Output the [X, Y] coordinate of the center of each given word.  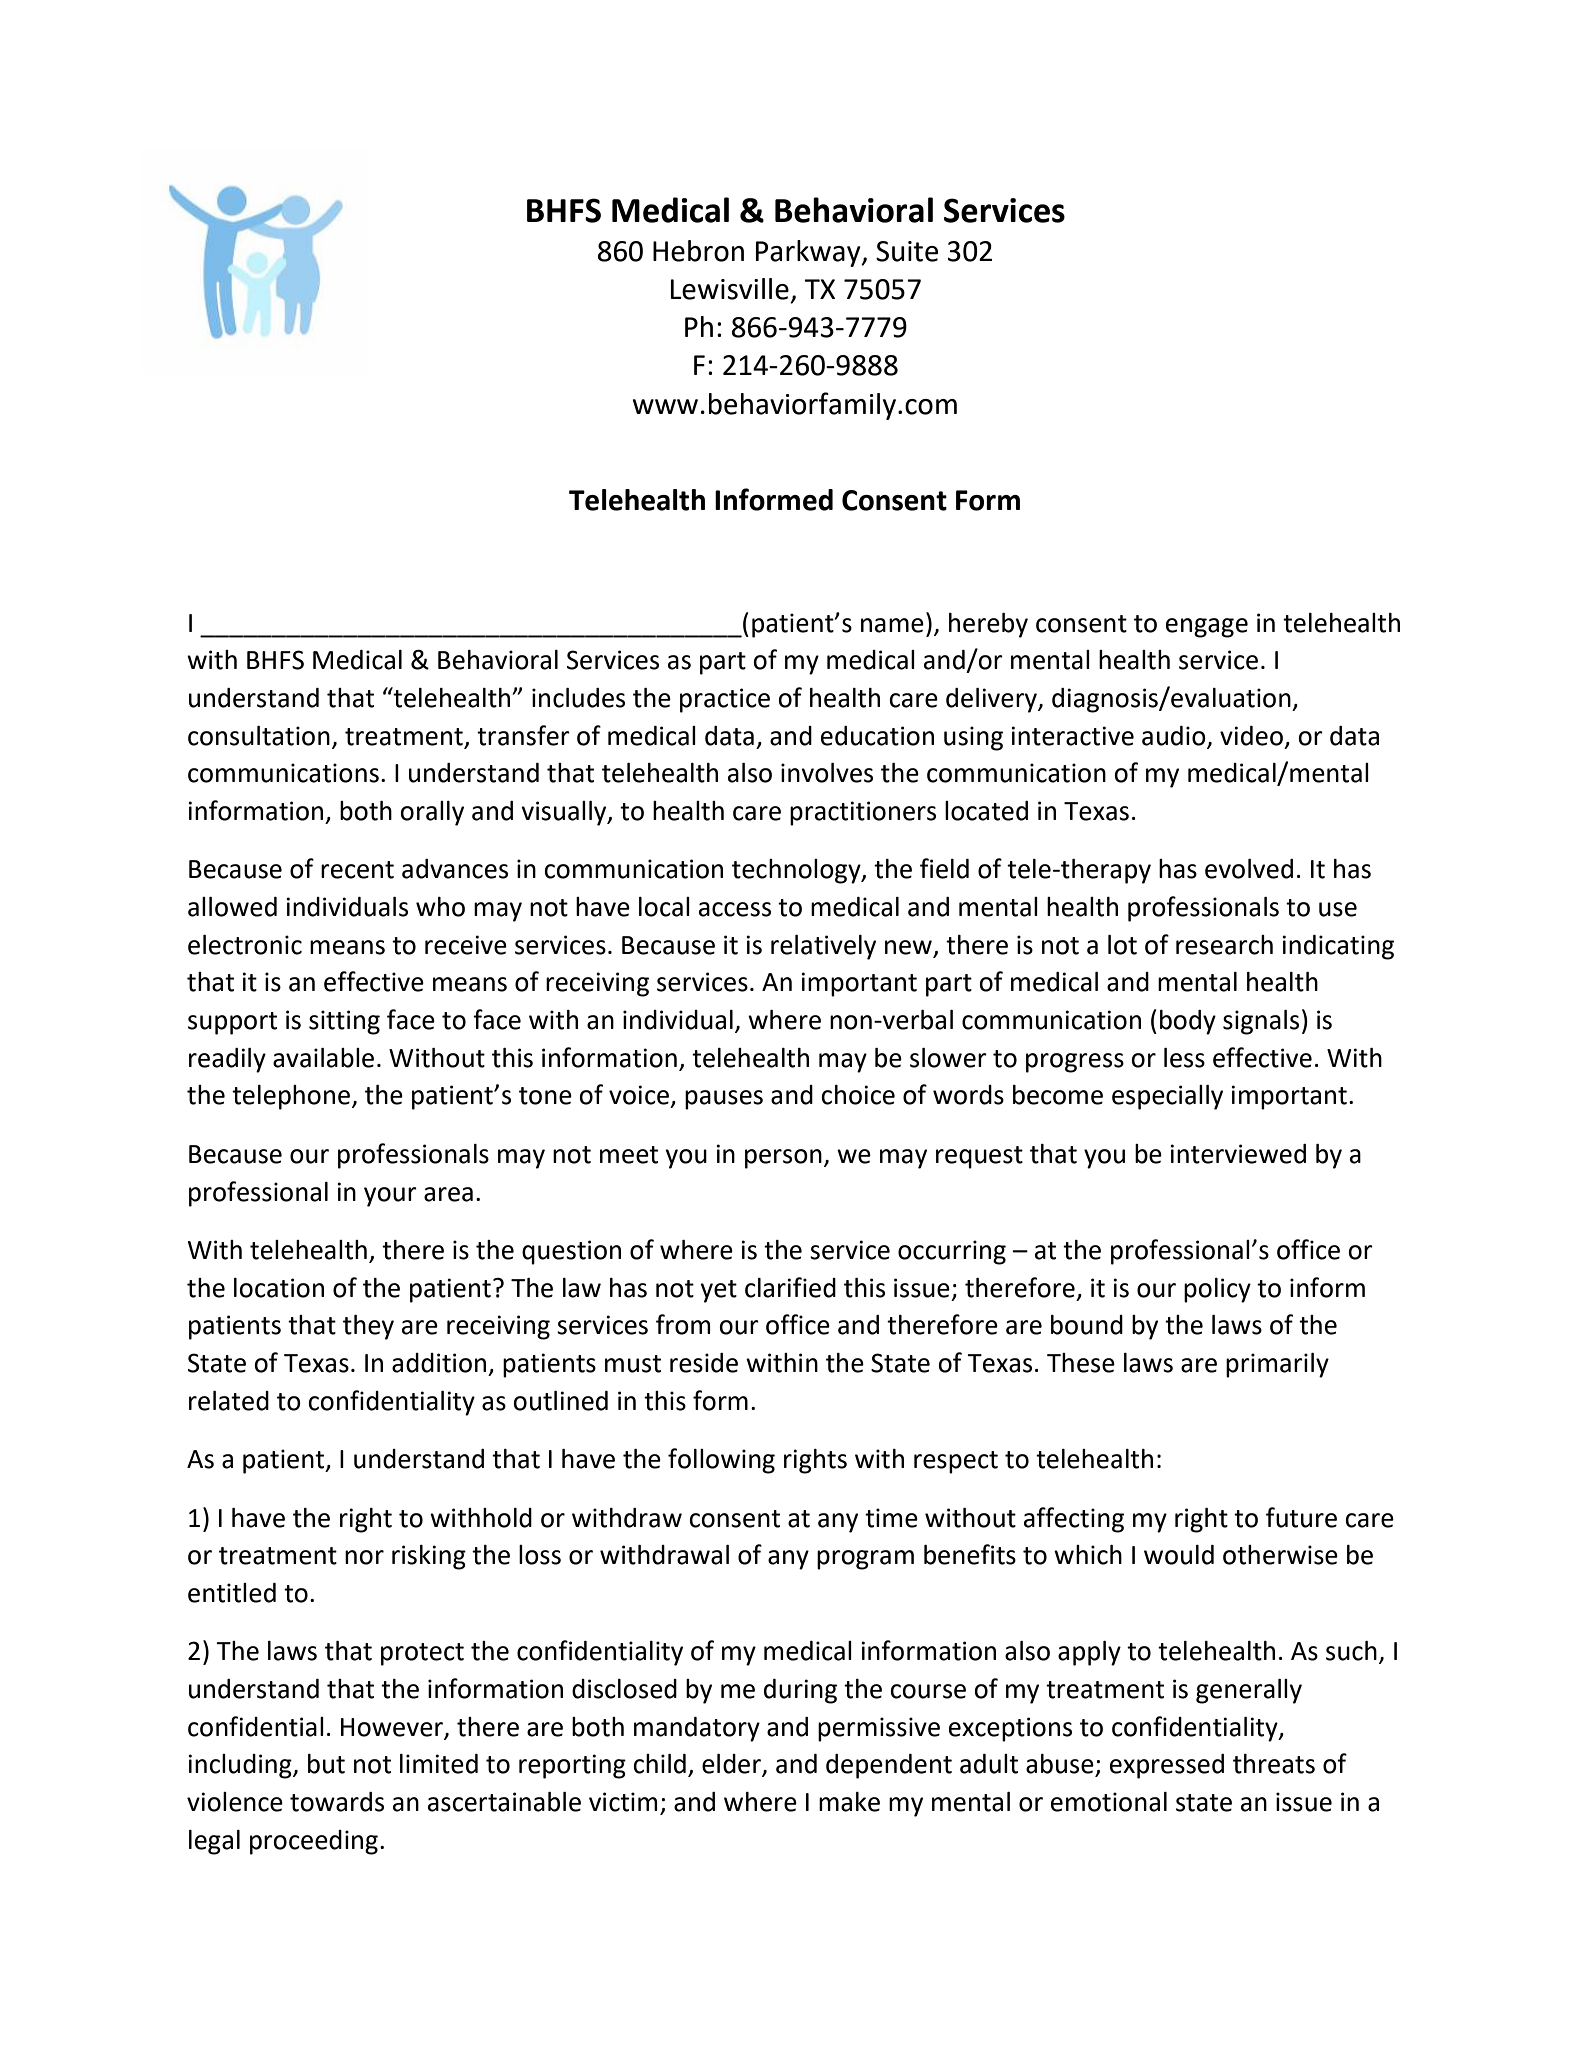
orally [432, 813]
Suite [907, 251]
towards [337, 1802]
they [368, 1327]
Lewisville [730, 289]
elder [732, 1765]
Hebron [698, 251]
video [1251, 736]
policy [1217, 1290]
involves [827, 773]
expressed [1167, 1766]
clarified [790, 1287]
